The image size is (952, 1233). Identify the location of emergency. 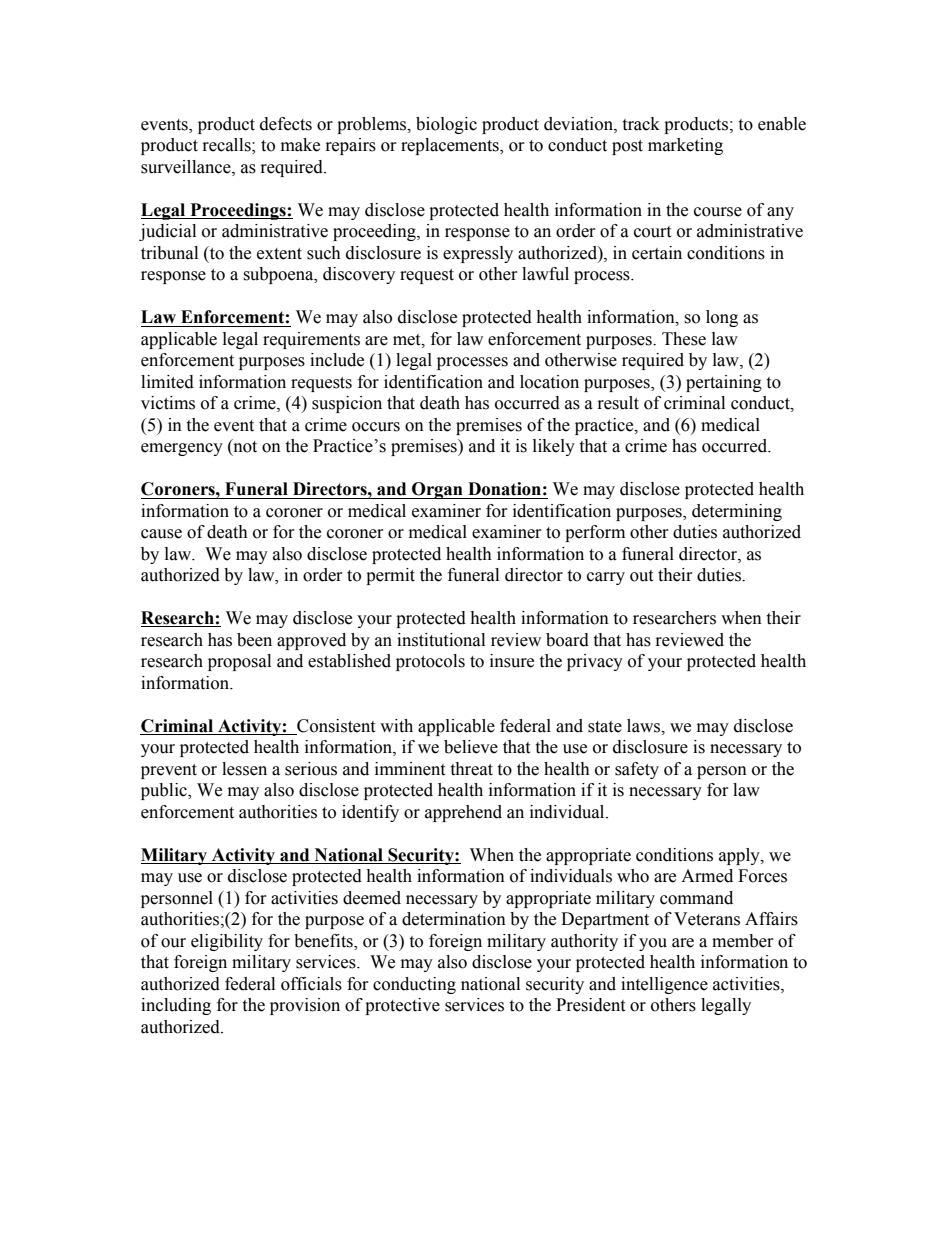
(182, 449).
